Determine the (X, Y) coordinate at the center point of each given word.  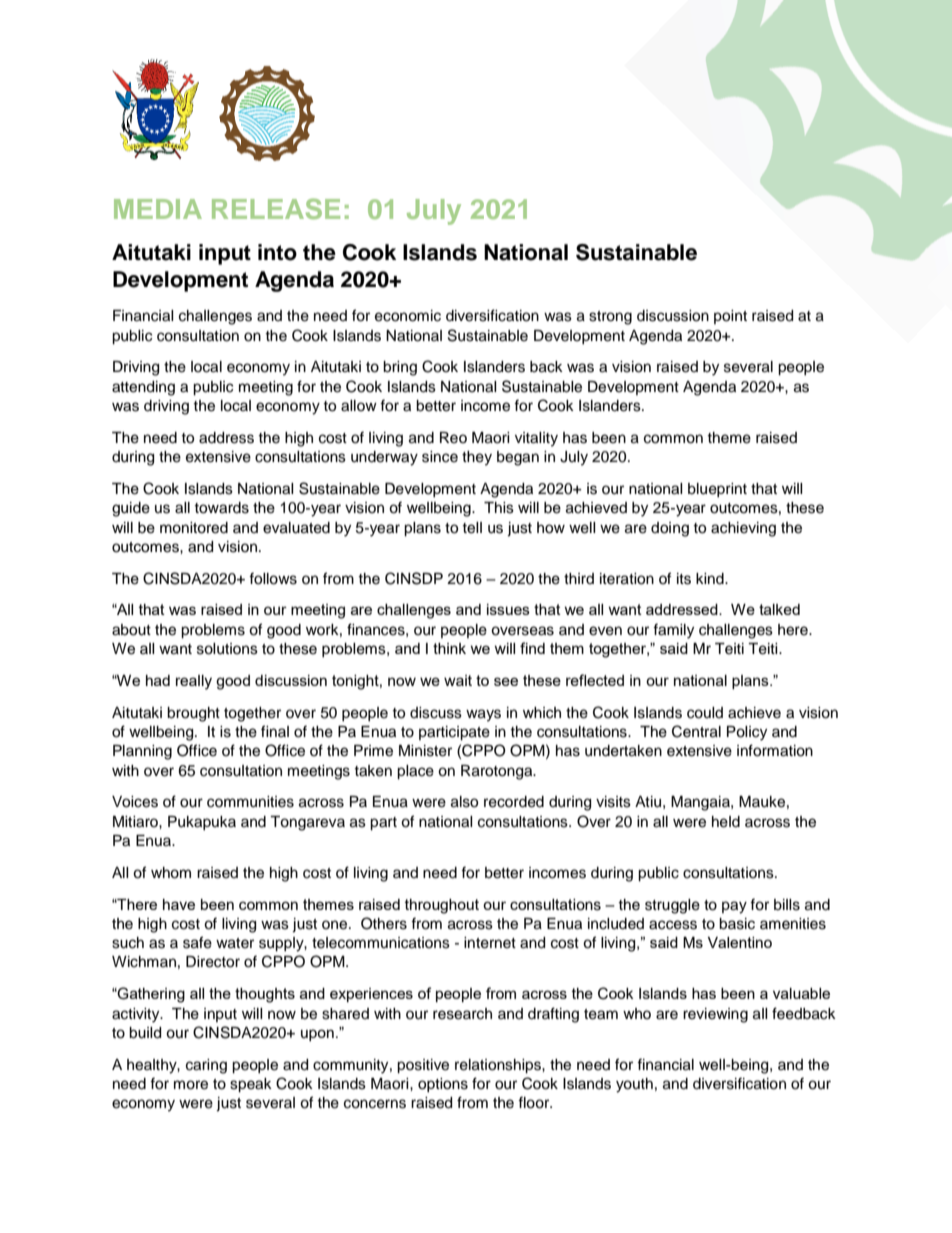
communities (250, 802)
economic (408, 316)
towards (221, 508)
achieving (743, 529)
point (730, 317)
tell (472, 528)
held (726, 822)
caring (206, 1066)
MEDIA (158, 209)
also (464, 802)
